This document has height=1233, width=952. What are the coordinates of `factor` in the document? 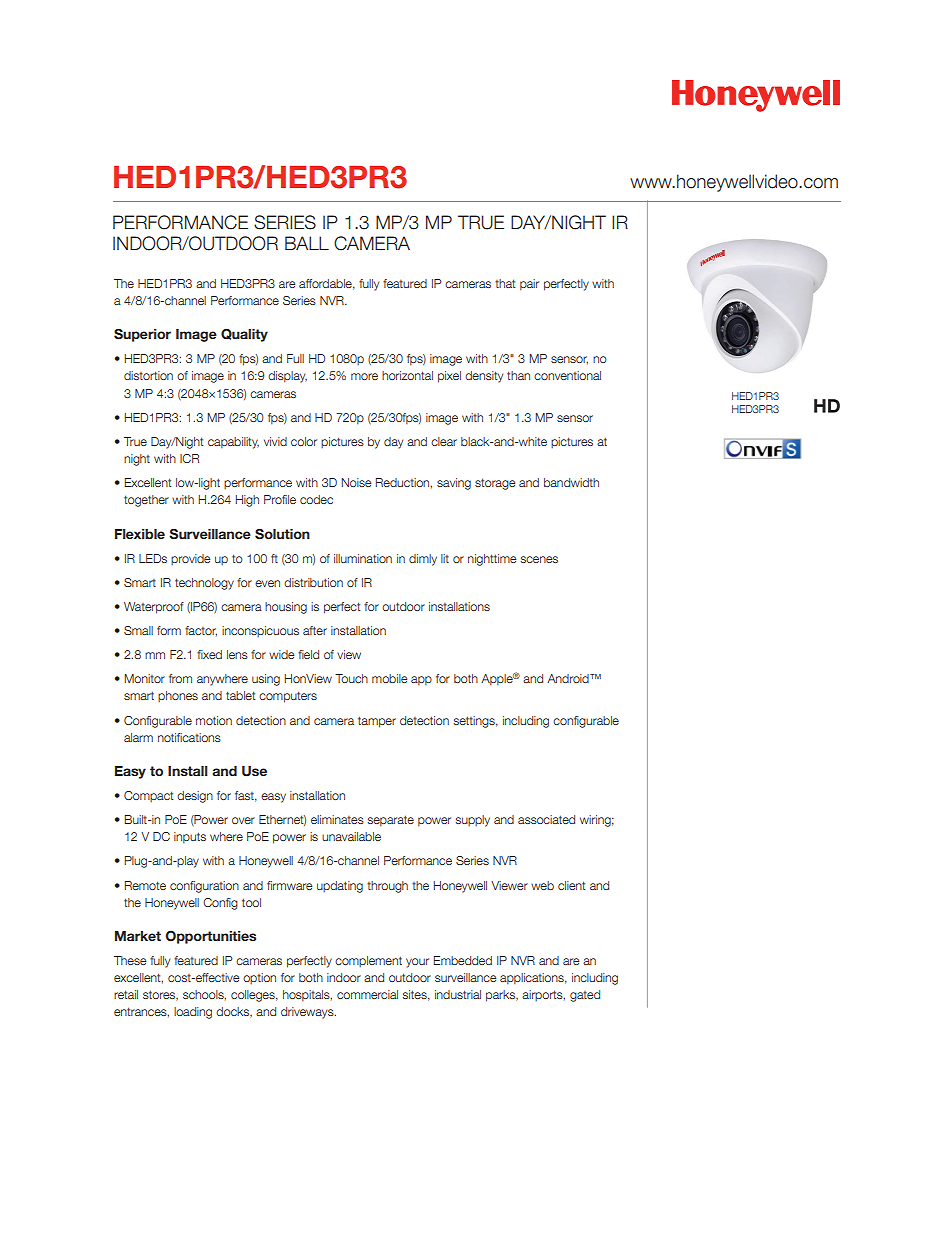 It's located at (201, 631).
